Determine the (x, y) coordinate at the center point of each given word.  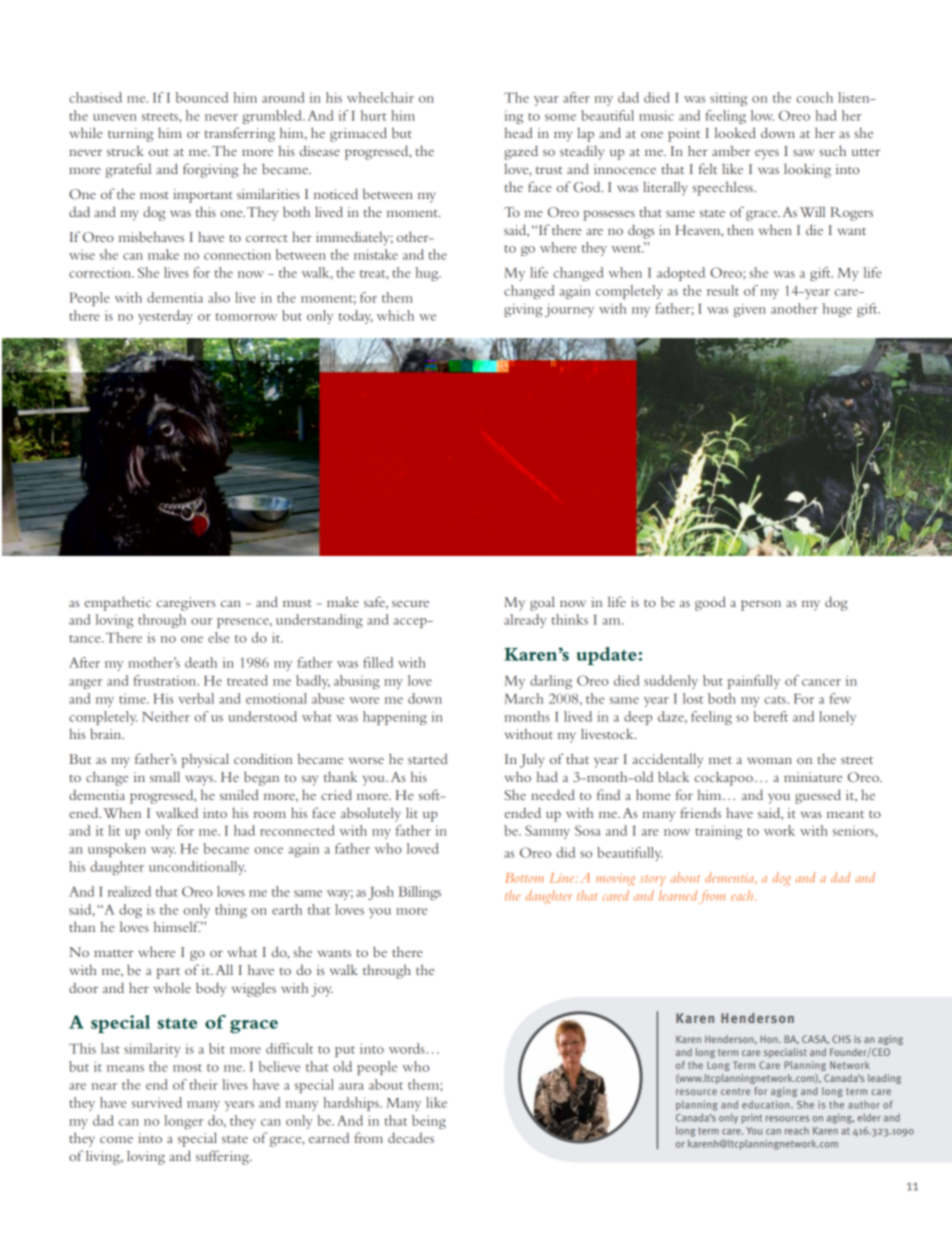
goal (542, 603)
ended (523, 812)
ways (200, 780)
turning (131, 135)
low (762, 115)
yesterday (165, 317)
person (761, 605)
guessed (818, 796)
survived (157, 1102)
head (518, 133)
